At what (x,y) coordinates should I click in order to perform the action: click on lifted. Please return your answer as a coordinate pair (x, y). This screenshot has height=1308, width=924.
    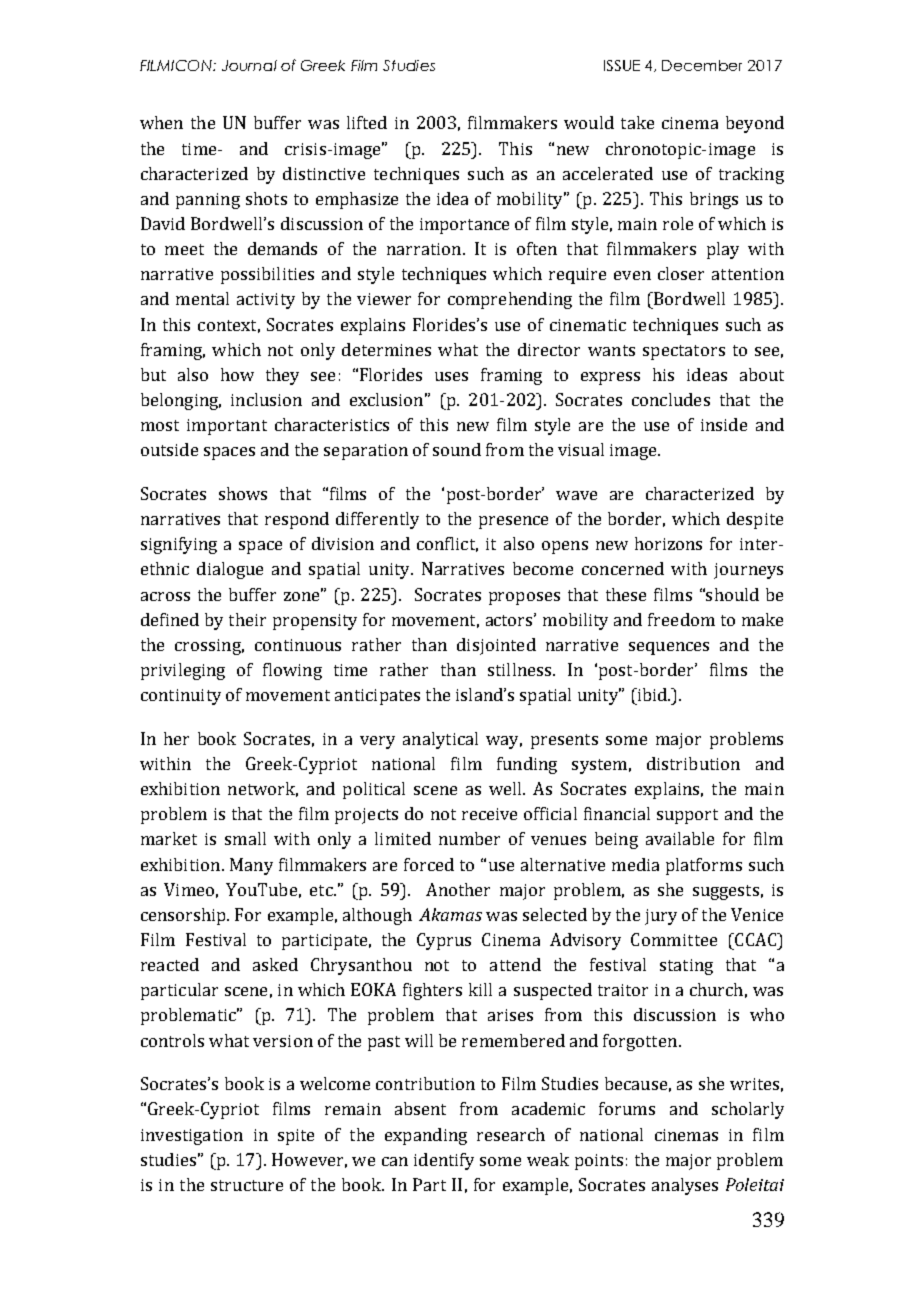
    Looking at the image, I should click on (367, 122).
